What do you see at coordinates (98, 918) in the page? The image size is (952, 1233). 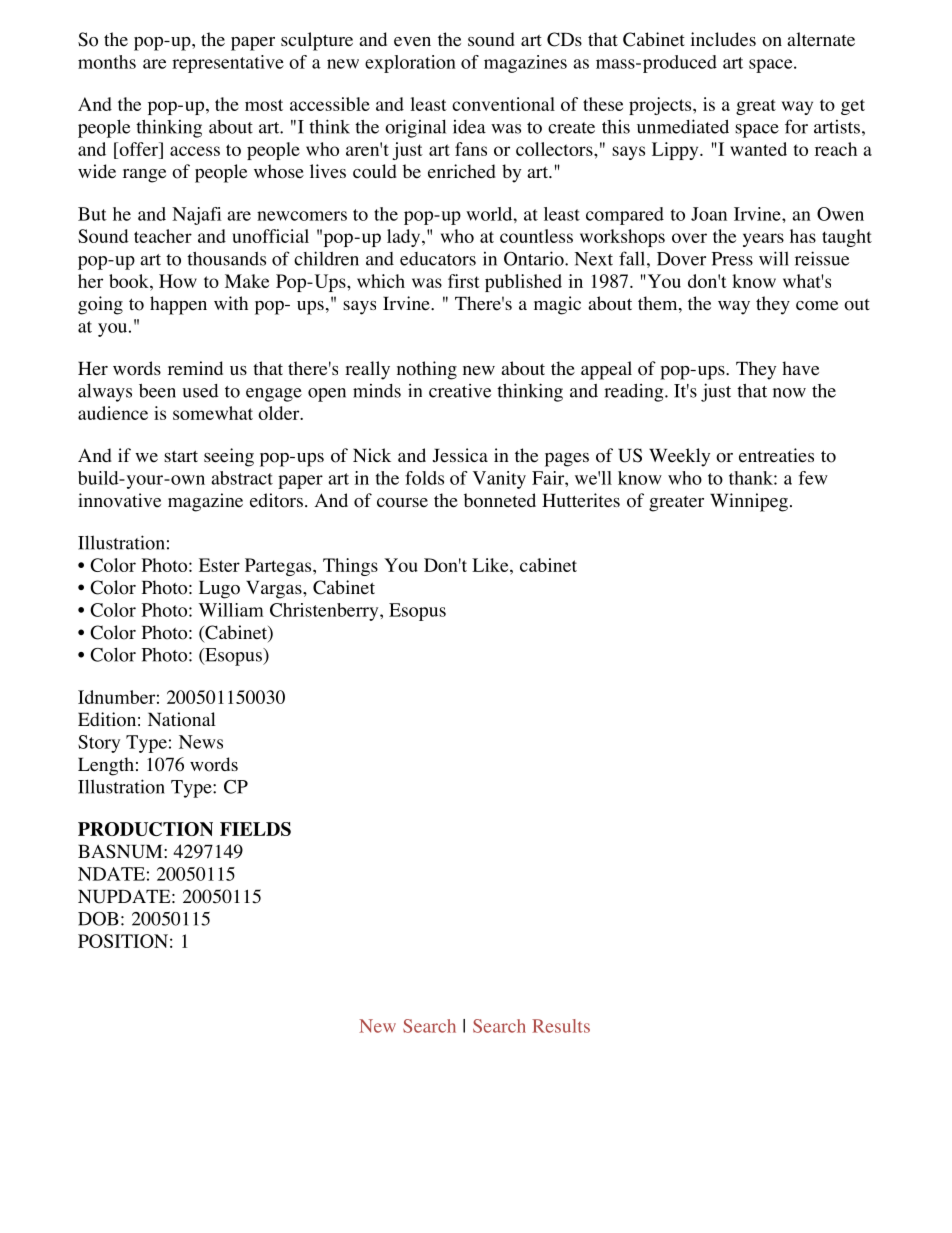 I see `DOB` at bounding box center [98, 918].
